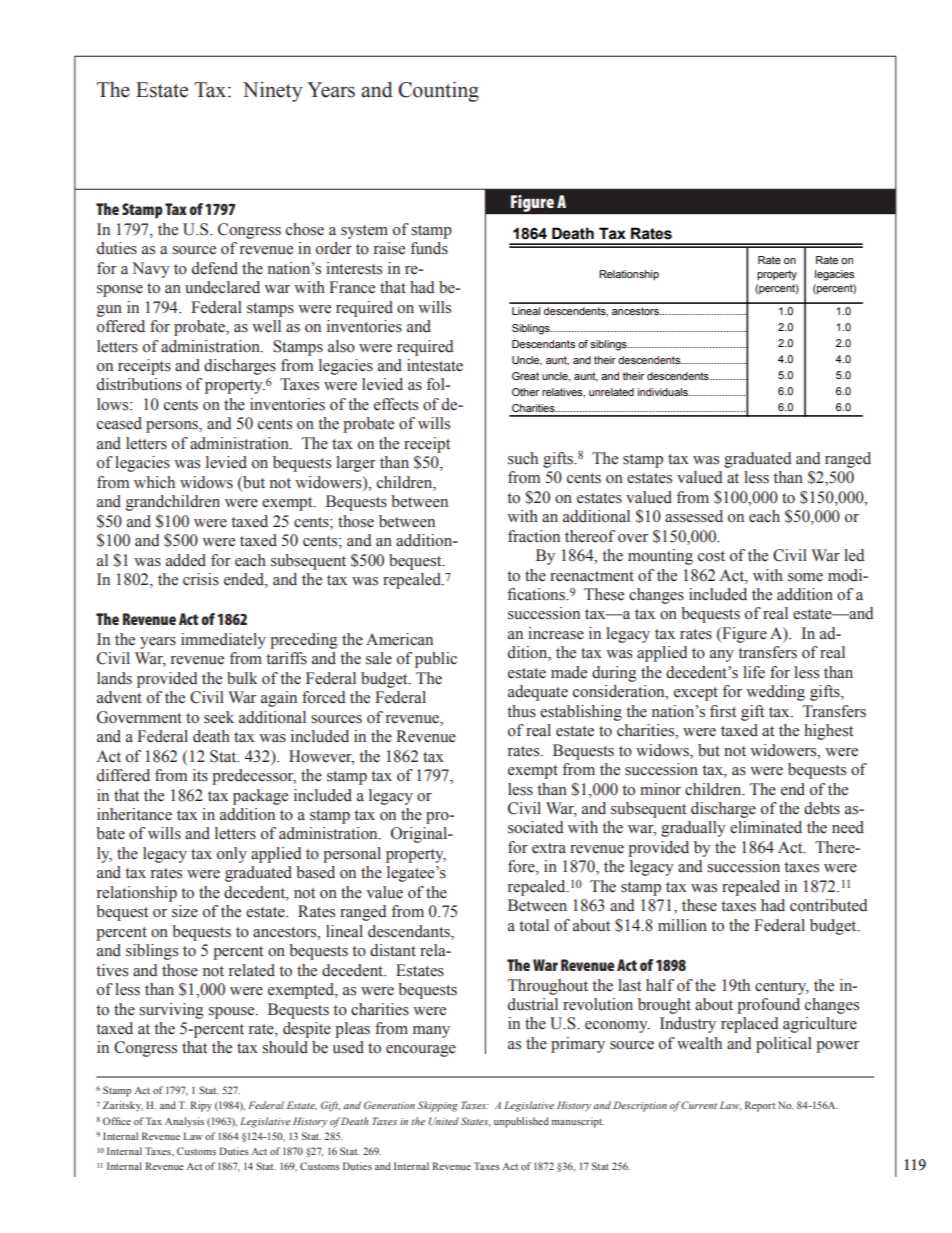 The height and width of the image is (1233, 952). What do you see at coordinates (534, 925) in the image?
I see `total` at bounding box center [534, 925].
